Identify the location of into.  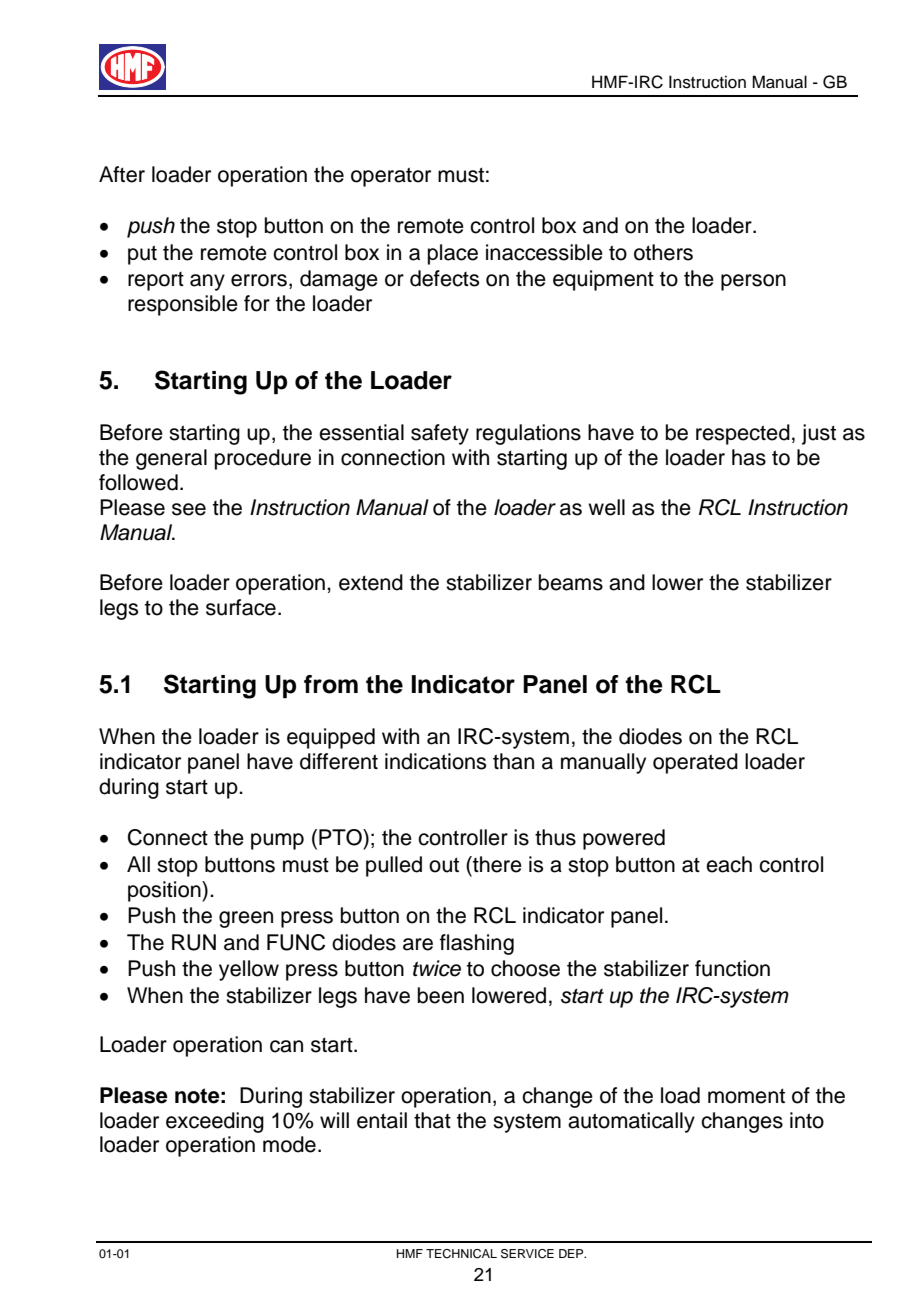
(807, 1120).
